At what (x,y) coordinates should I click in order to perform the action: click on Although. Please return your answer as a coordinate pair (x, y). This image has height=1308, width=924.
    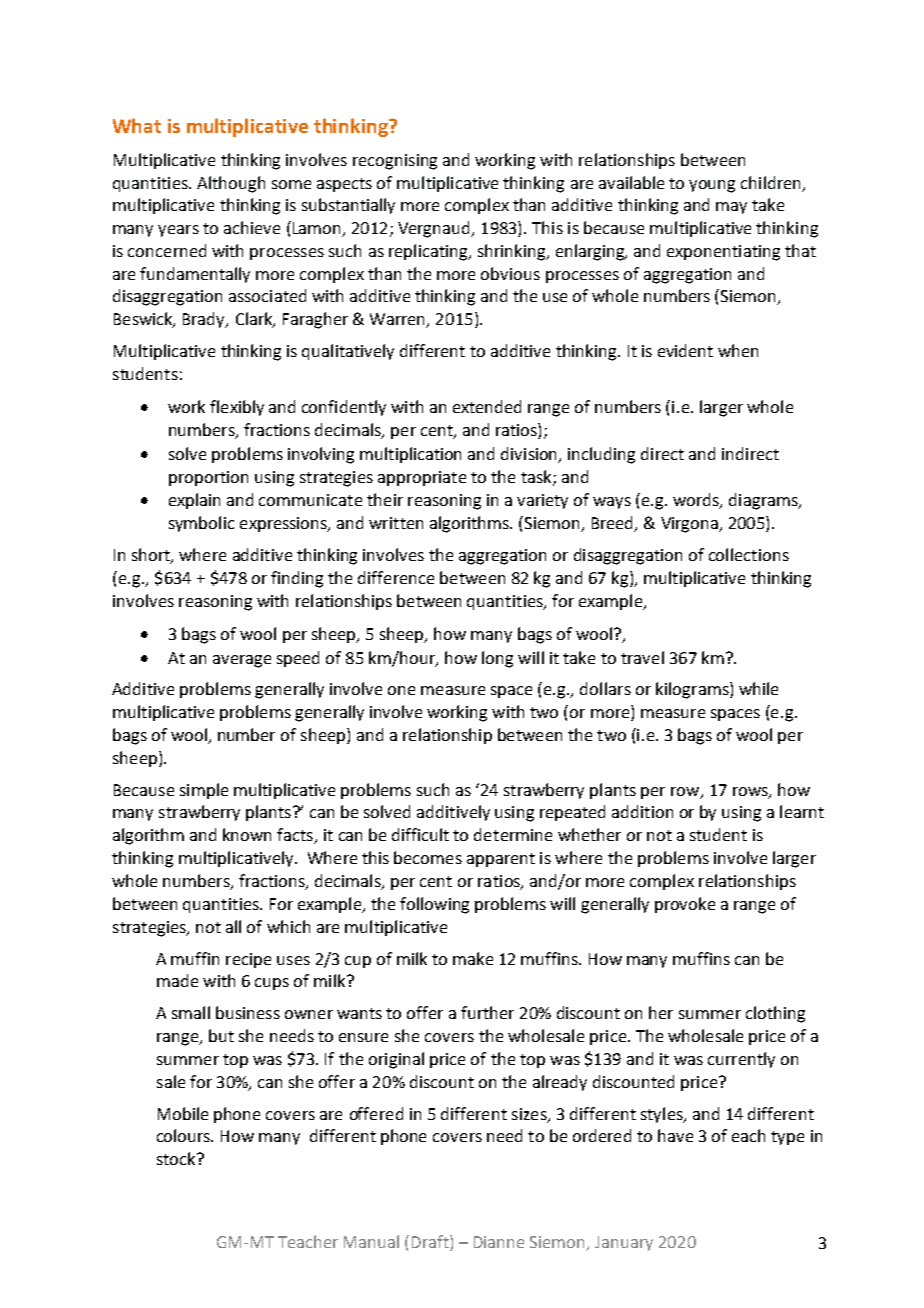
    Looking at the image, I should click on (231, 184).
